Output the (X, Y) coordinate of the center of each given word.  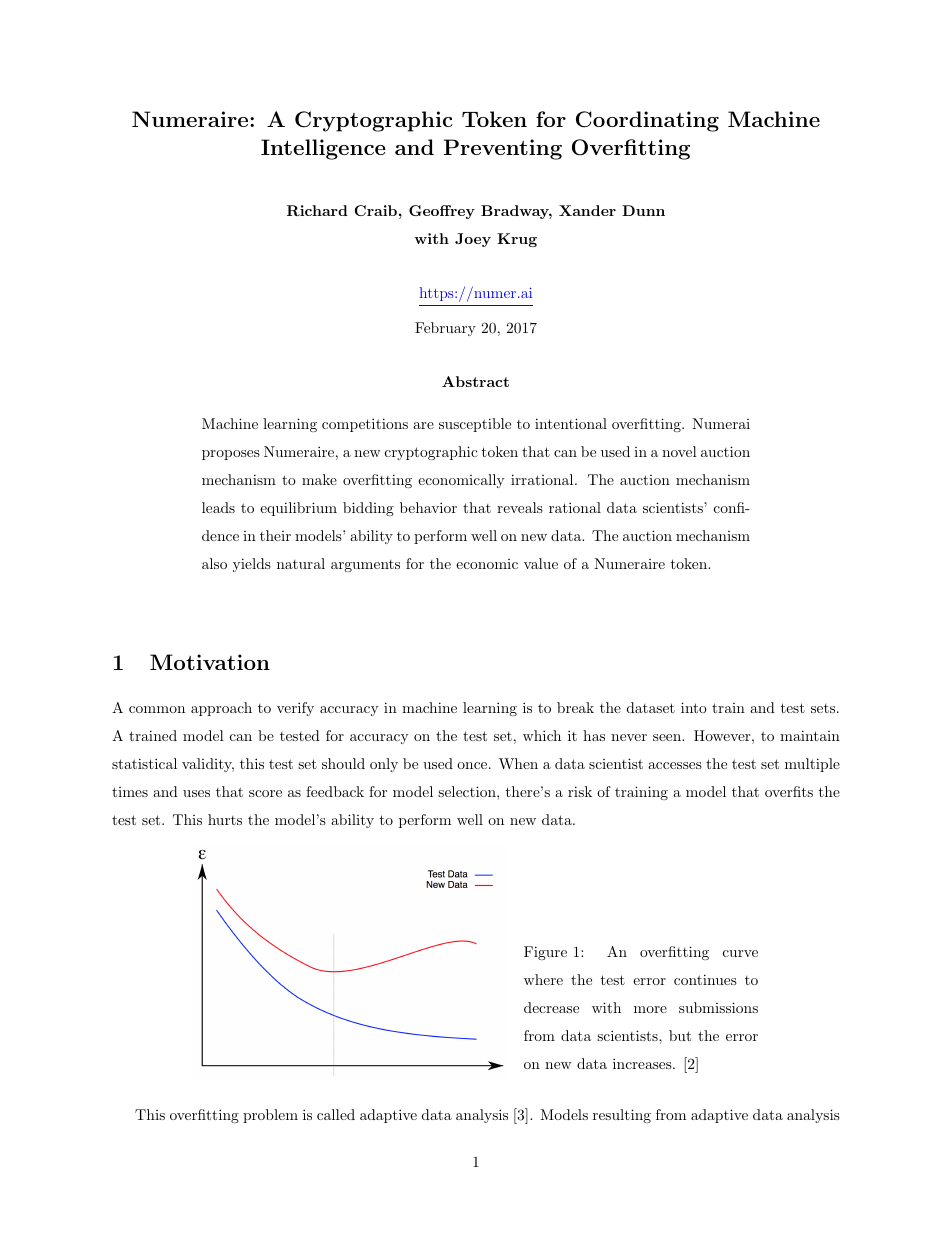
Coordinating (647, 121)
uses (196, 793)
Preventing (503, 149)
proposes (231, 455)
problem (270, 1116)
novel (679, 451)
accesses (675, 765)
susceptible (475, 425)
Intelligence (323, 149)
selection (468, 791)
